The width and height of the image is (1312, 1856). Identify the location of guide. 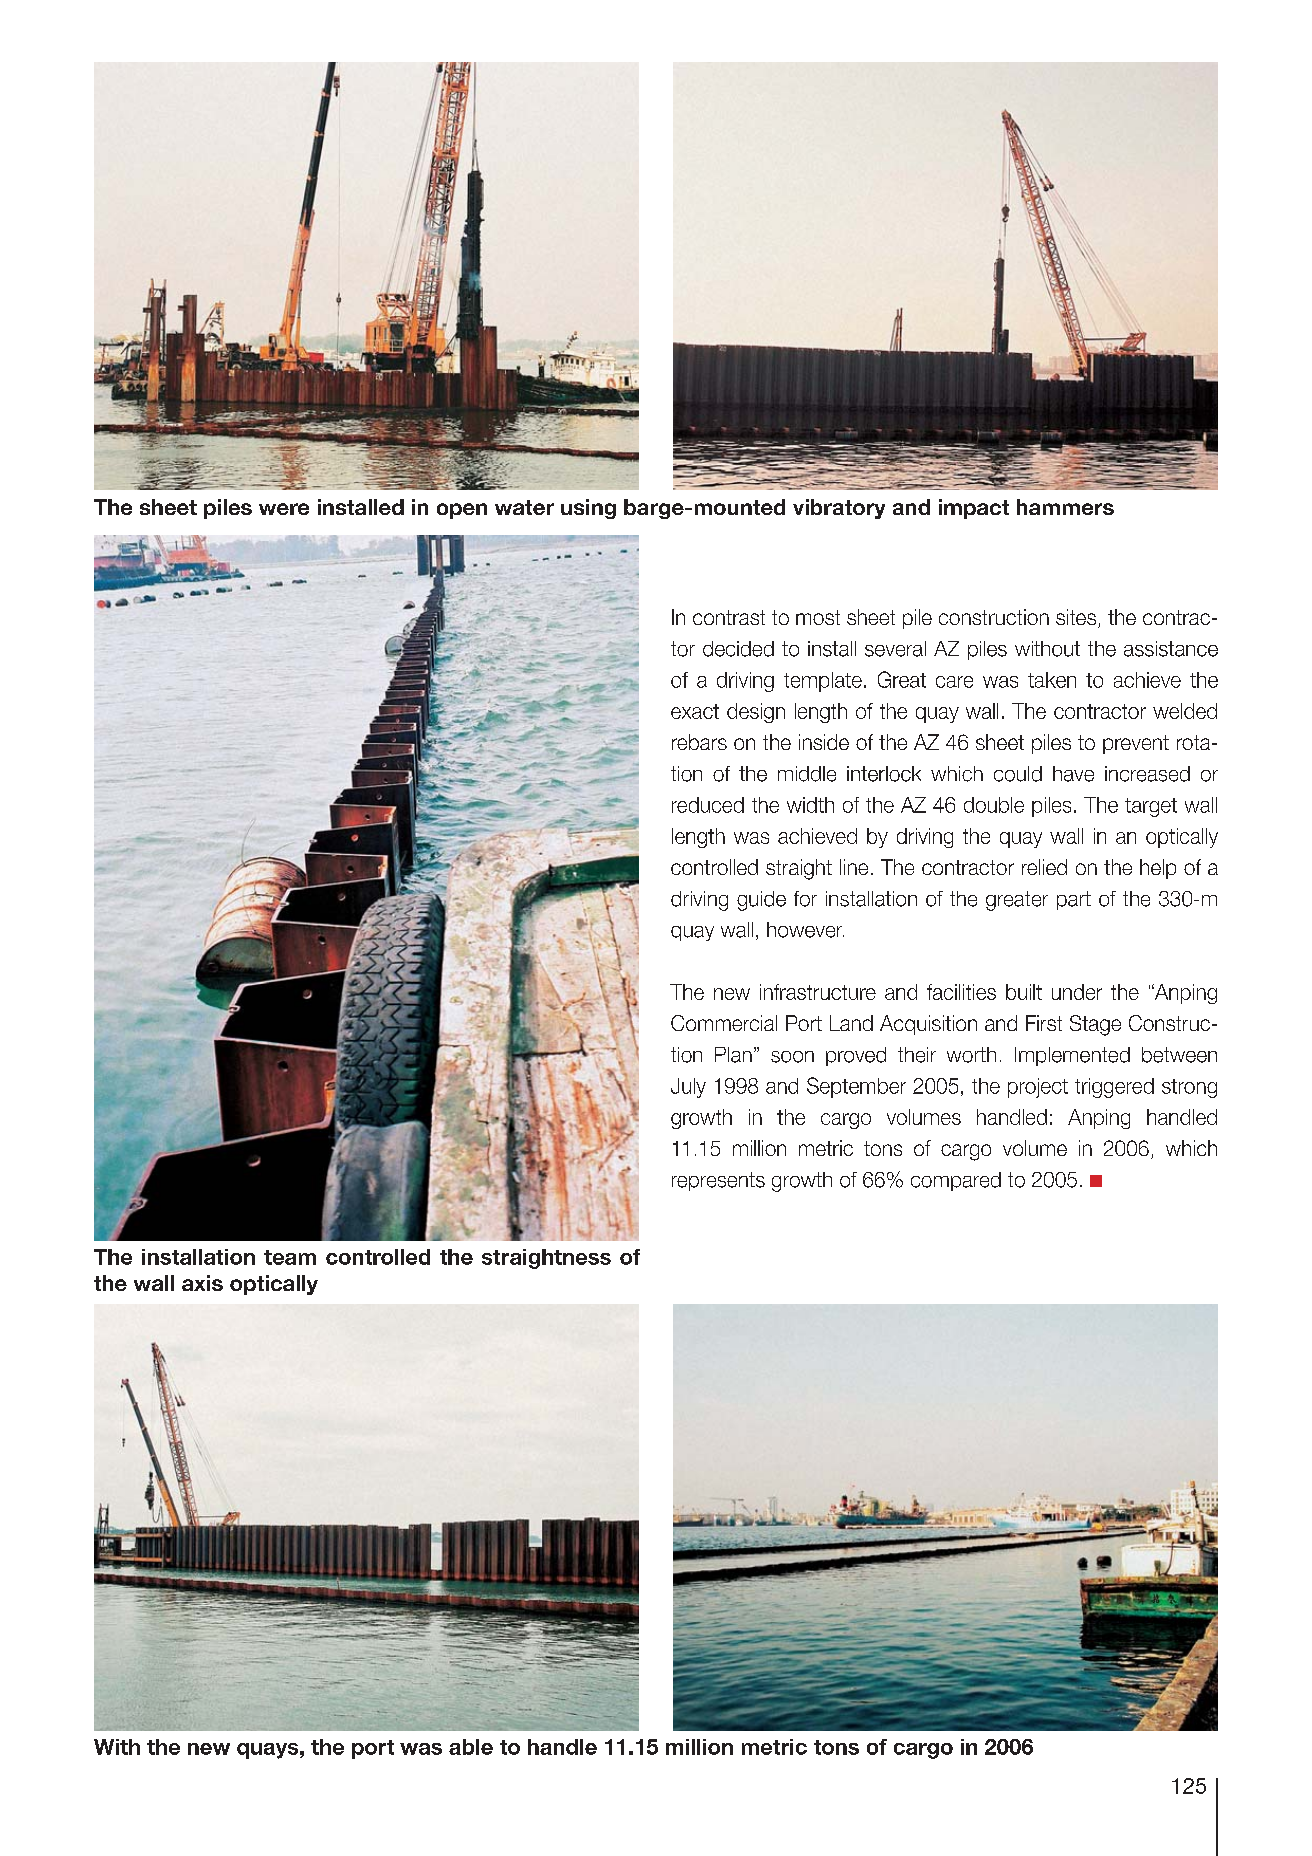
(761, 901).
